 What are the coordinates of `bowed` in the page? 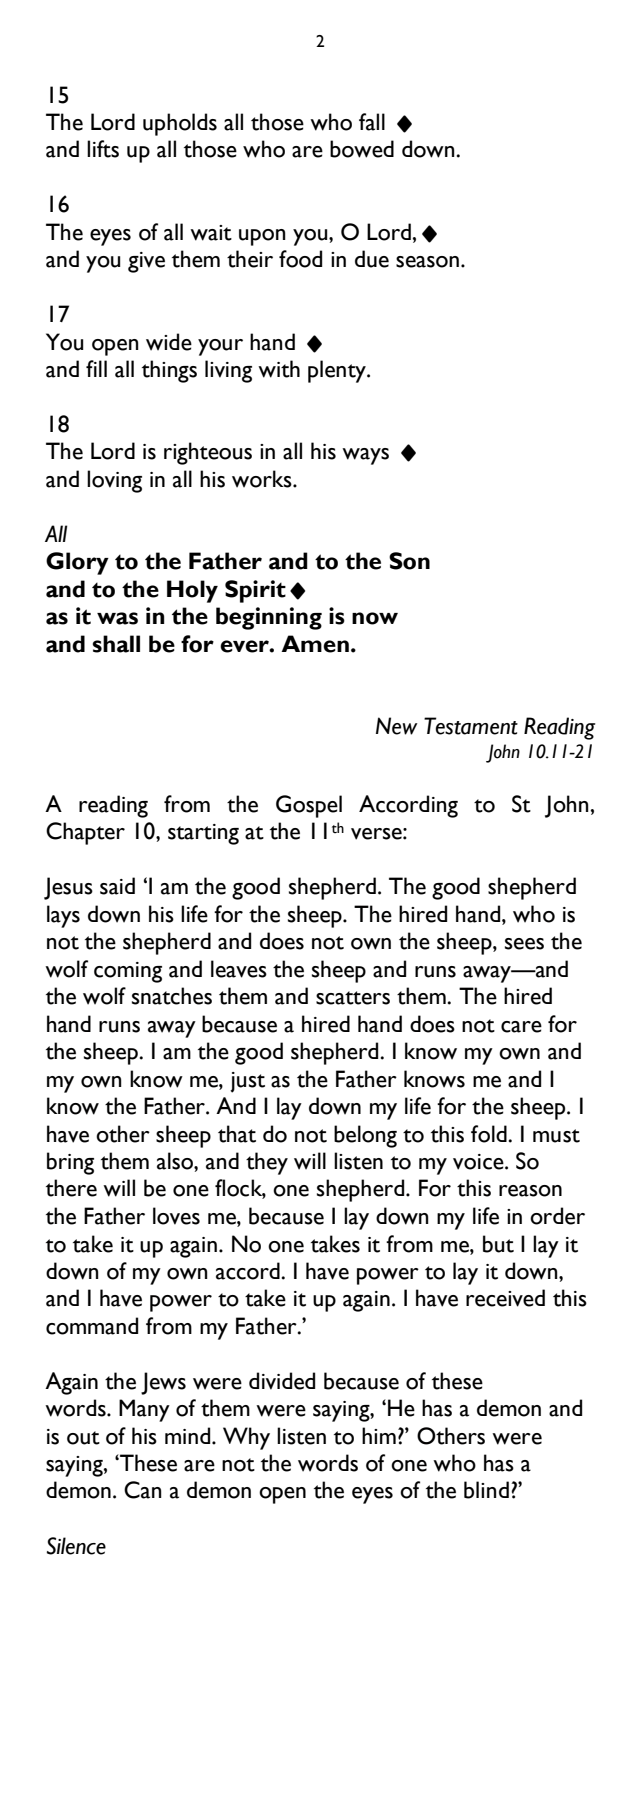 It's located at (362, 149).
